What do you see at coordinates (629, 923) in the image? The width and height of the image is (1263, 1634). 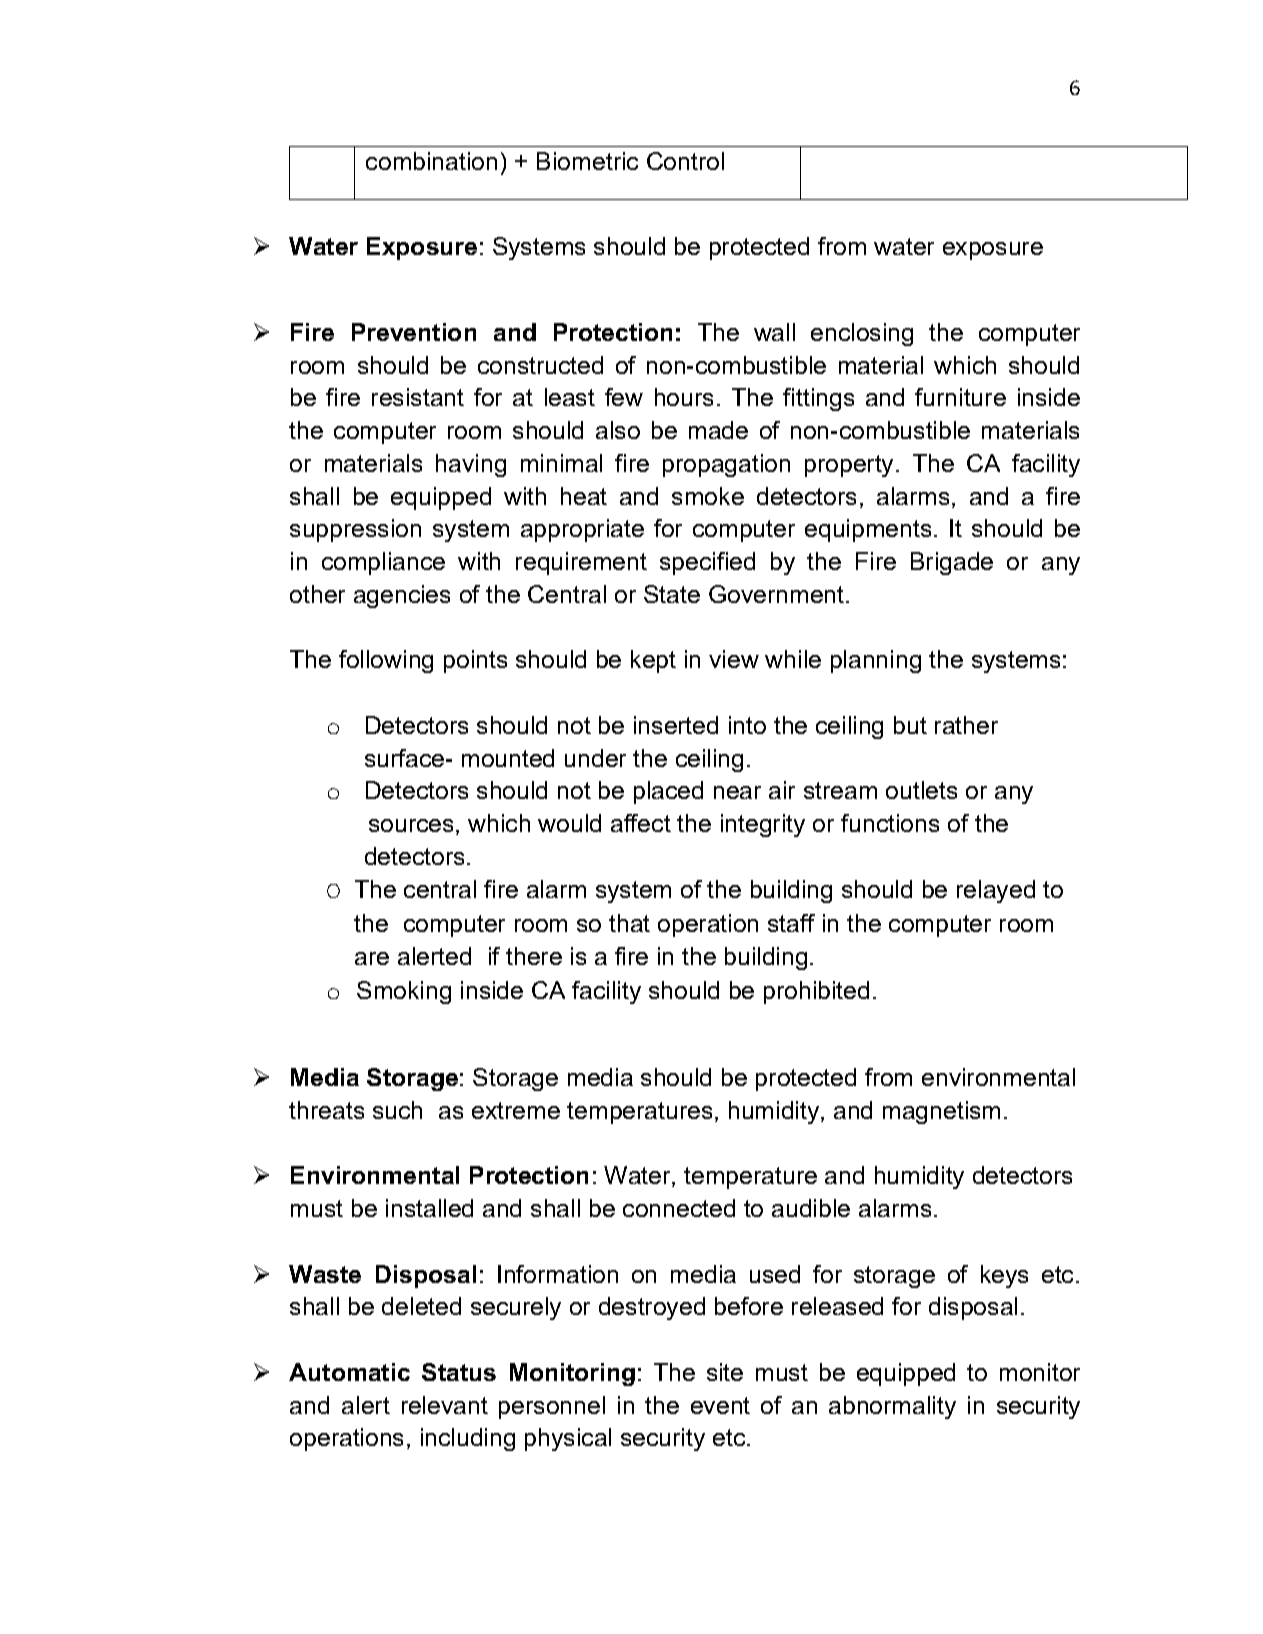 I see `that` at bounding box center [629, 923].
